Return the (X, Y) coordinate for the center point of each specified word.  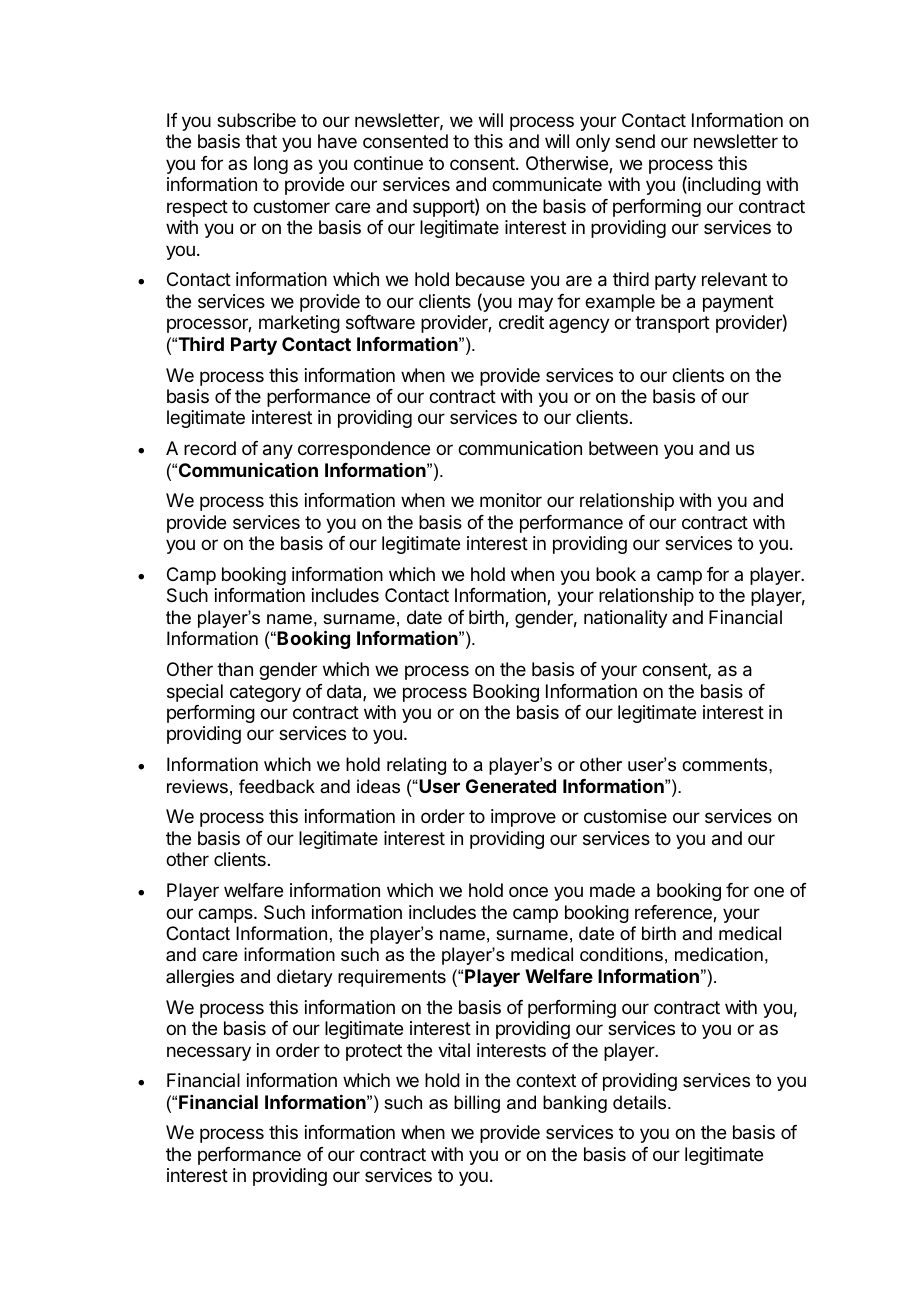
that (261, 141)
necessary (209, 1053)
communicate (547, 184)
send (635, 141)
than (235, 669)
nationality (626, 619)
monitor (511, 500)
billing (477, 1104)
